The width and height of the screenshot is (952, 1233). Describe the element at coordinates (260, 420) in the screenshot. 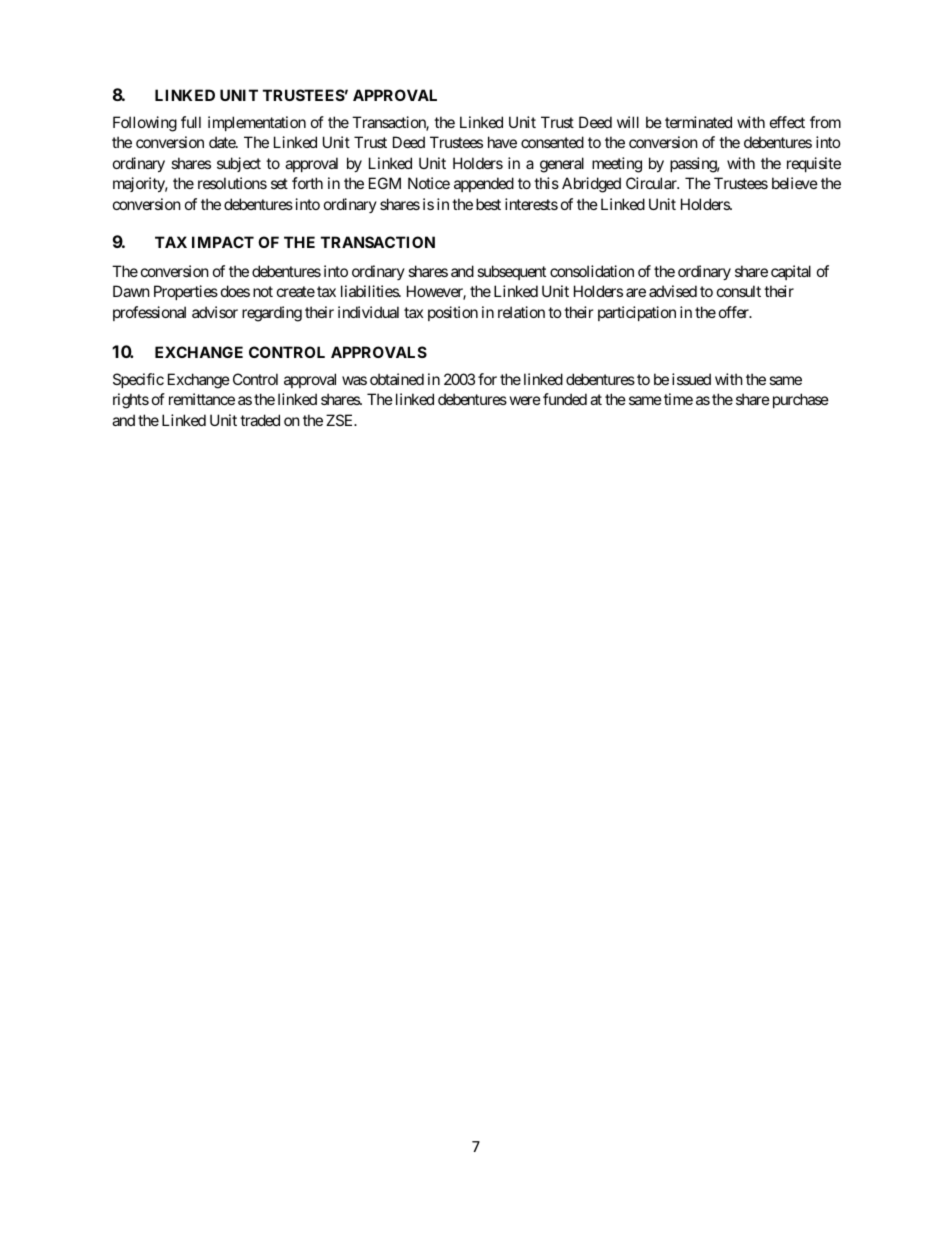

I see `traded` at that location.
